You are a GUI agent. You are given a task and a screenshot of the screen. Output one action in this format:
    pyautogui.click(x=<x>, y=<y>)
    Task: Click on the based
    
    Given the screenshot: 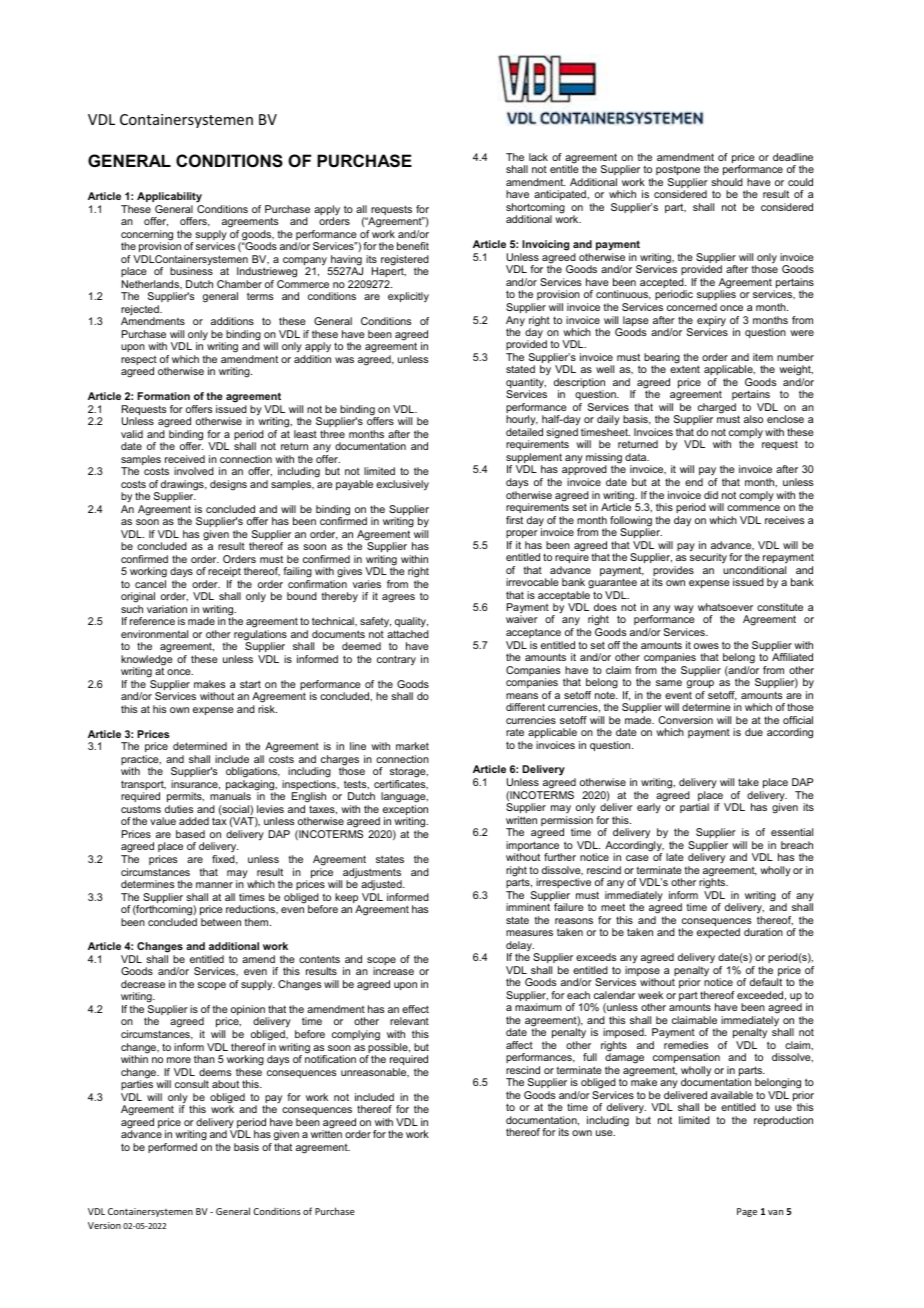 What is the action you would take?
    pyautogui.click(x=190, y=834)
